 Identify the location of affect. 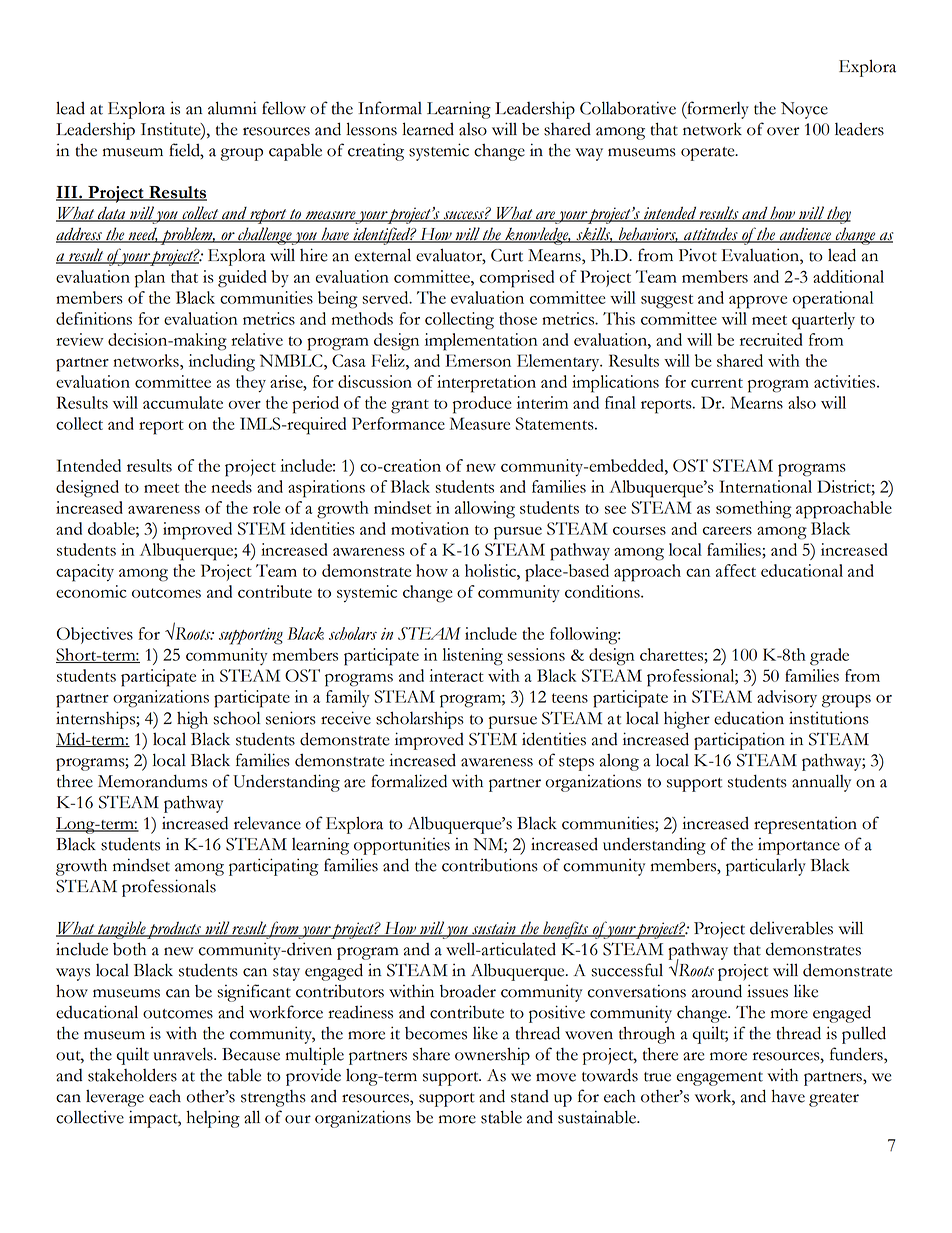
(736, 570).
